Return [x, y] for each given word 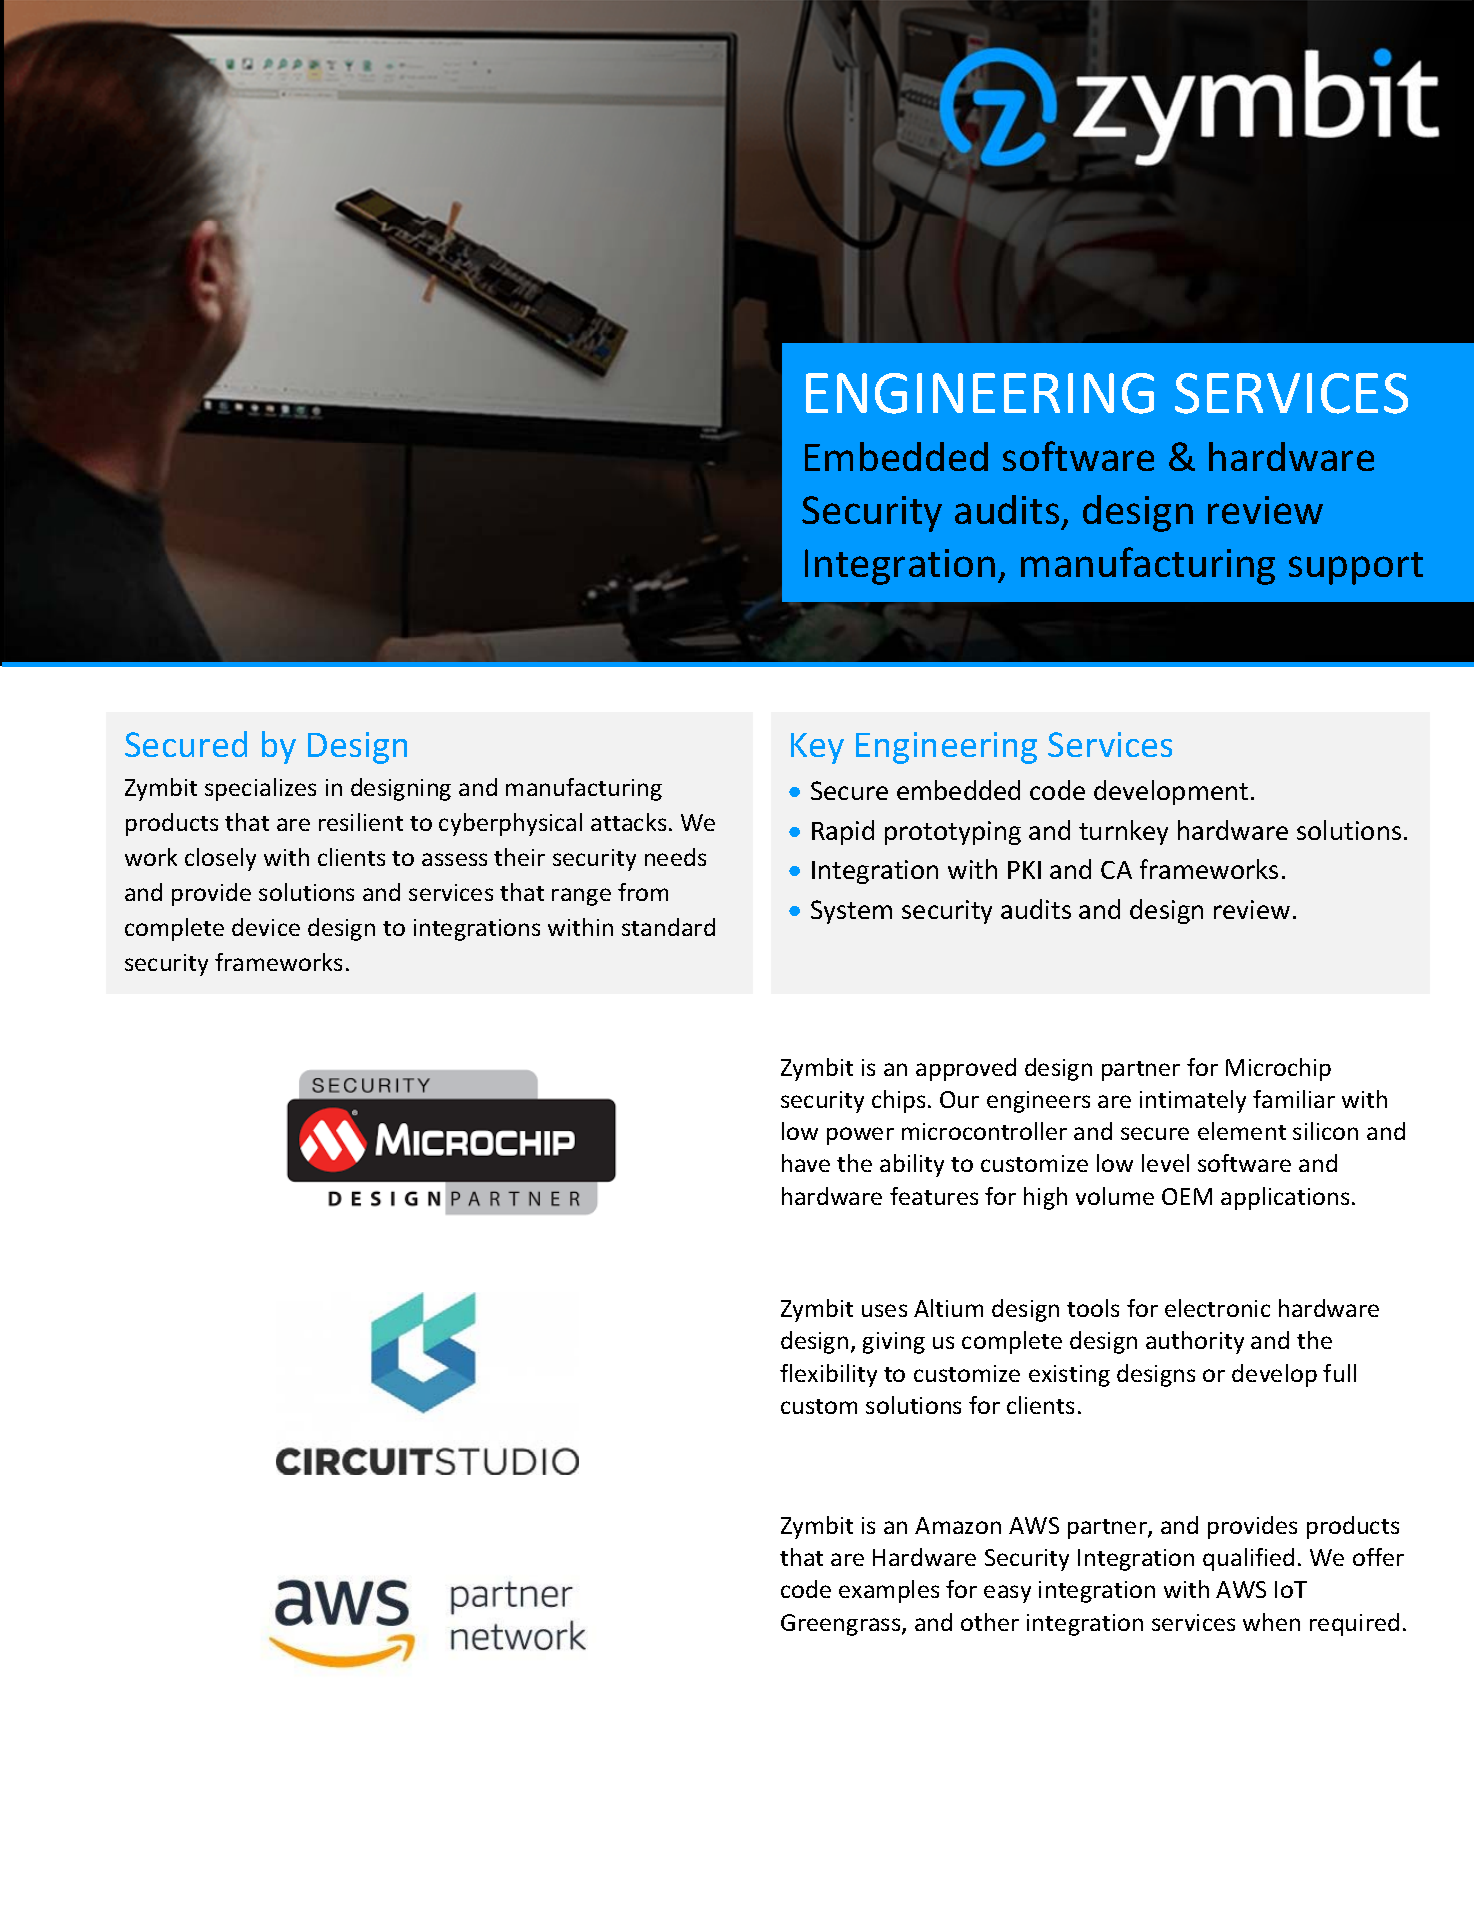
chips [898, 1101]
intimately [1193, 1101]
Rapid [843, 832]
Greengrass [842, 1625]
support [1356, 568]
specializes [260, 789]
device [266, 927]
